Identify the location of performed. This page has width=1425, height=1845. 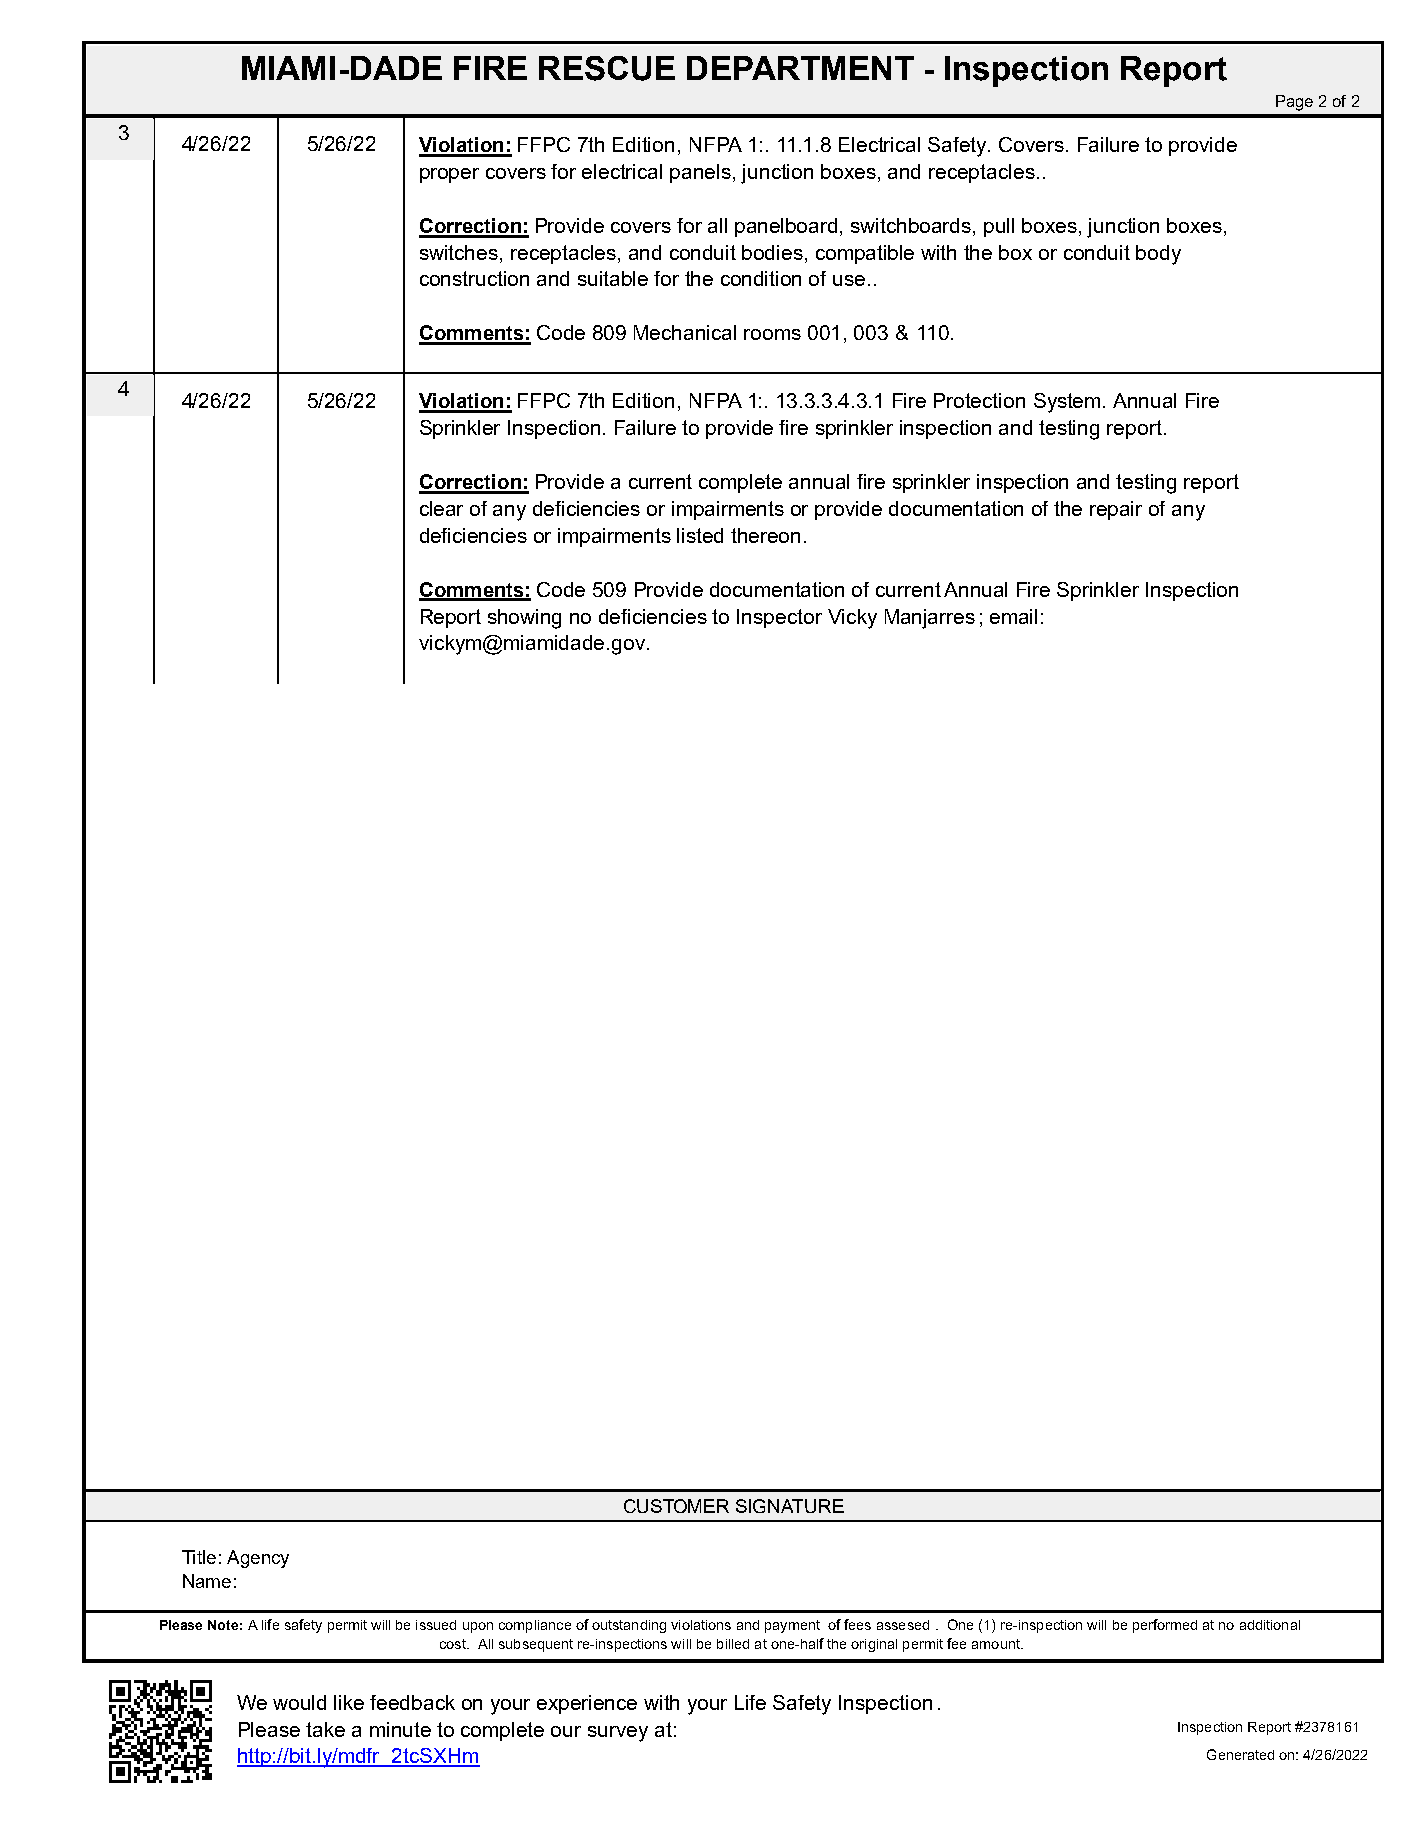
(1165, 1626).
